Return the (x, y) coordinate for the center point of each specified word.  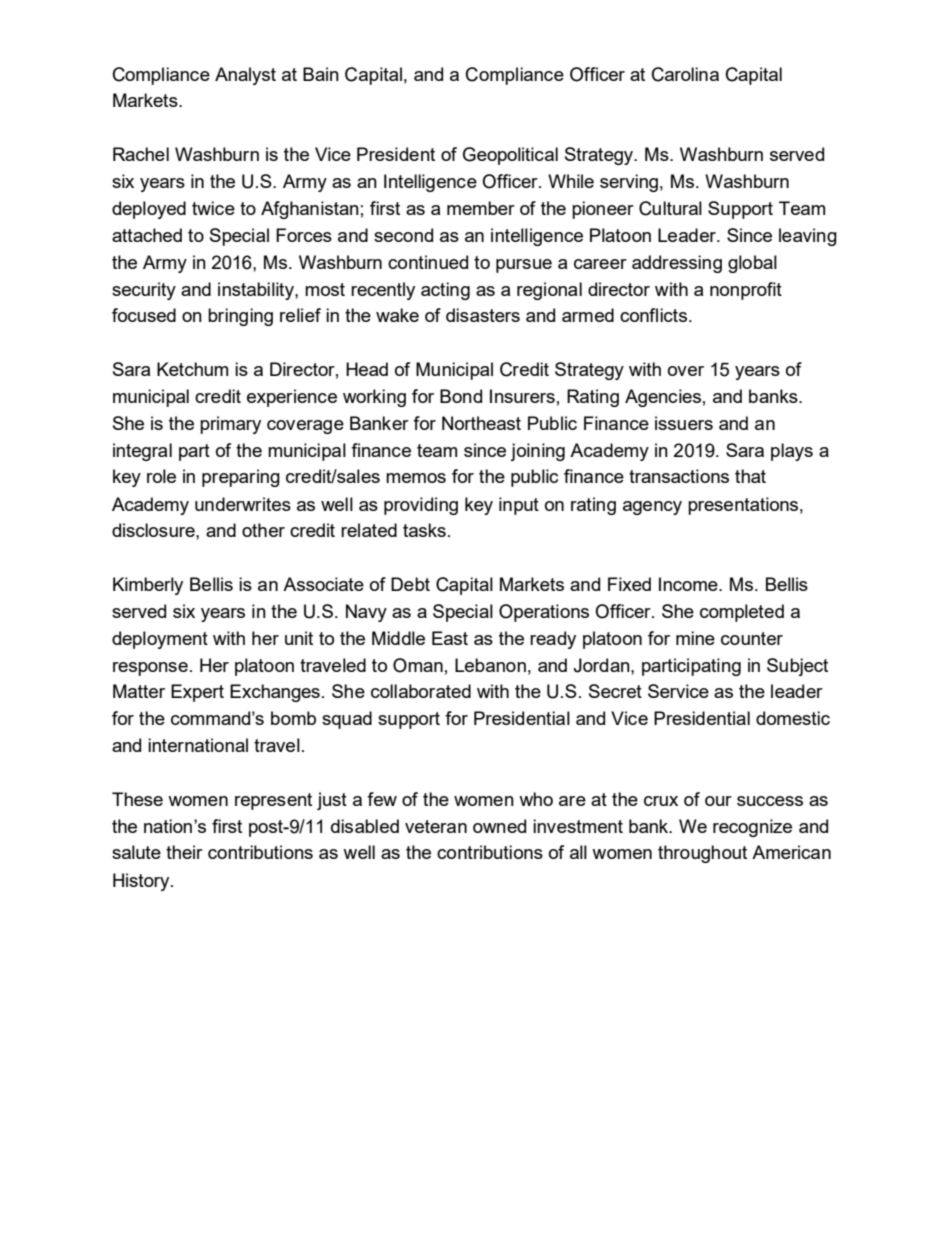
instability (257, 291)
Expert (197, 693)
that (750, 476)
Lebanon (490, 665)
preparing (241, 478)
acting (445, 291)
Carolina (685, 74)
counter (752, 638)
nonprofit (746, 291)
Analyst (245, 76)
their (184, 852)
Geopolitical (510, 156)
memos (416, 478)
